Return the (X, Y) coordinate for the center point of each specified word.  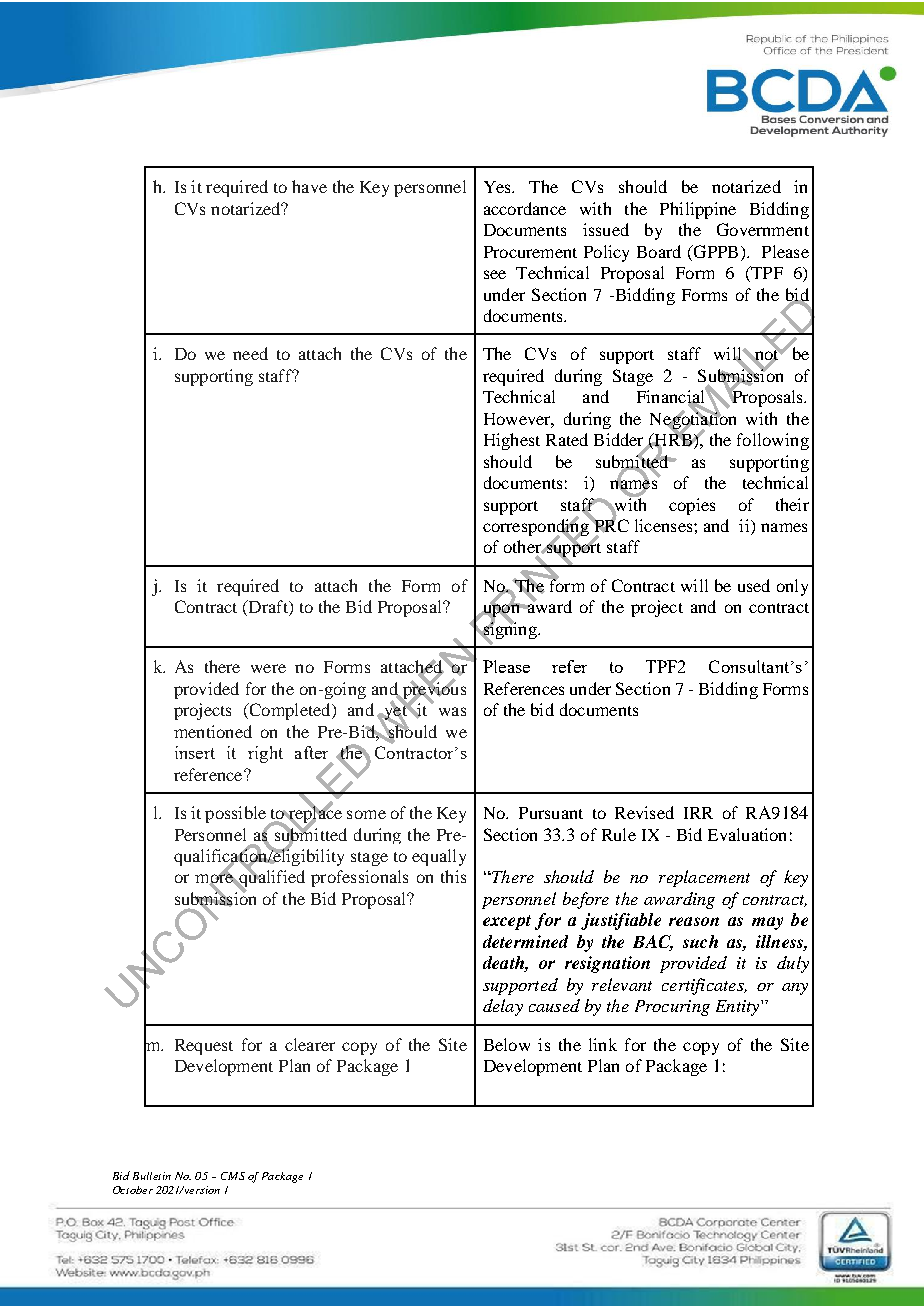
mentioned (213, 731)
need (250, 353)
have (309, 186)
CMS (233, 1176)
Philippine (698, 210)
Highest (512, 441)
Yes (498, 187)
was (452, 711)
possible (236, 816)
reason (694, 921)
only (792, 587)
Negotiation (693, 420)
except (507, 922)
